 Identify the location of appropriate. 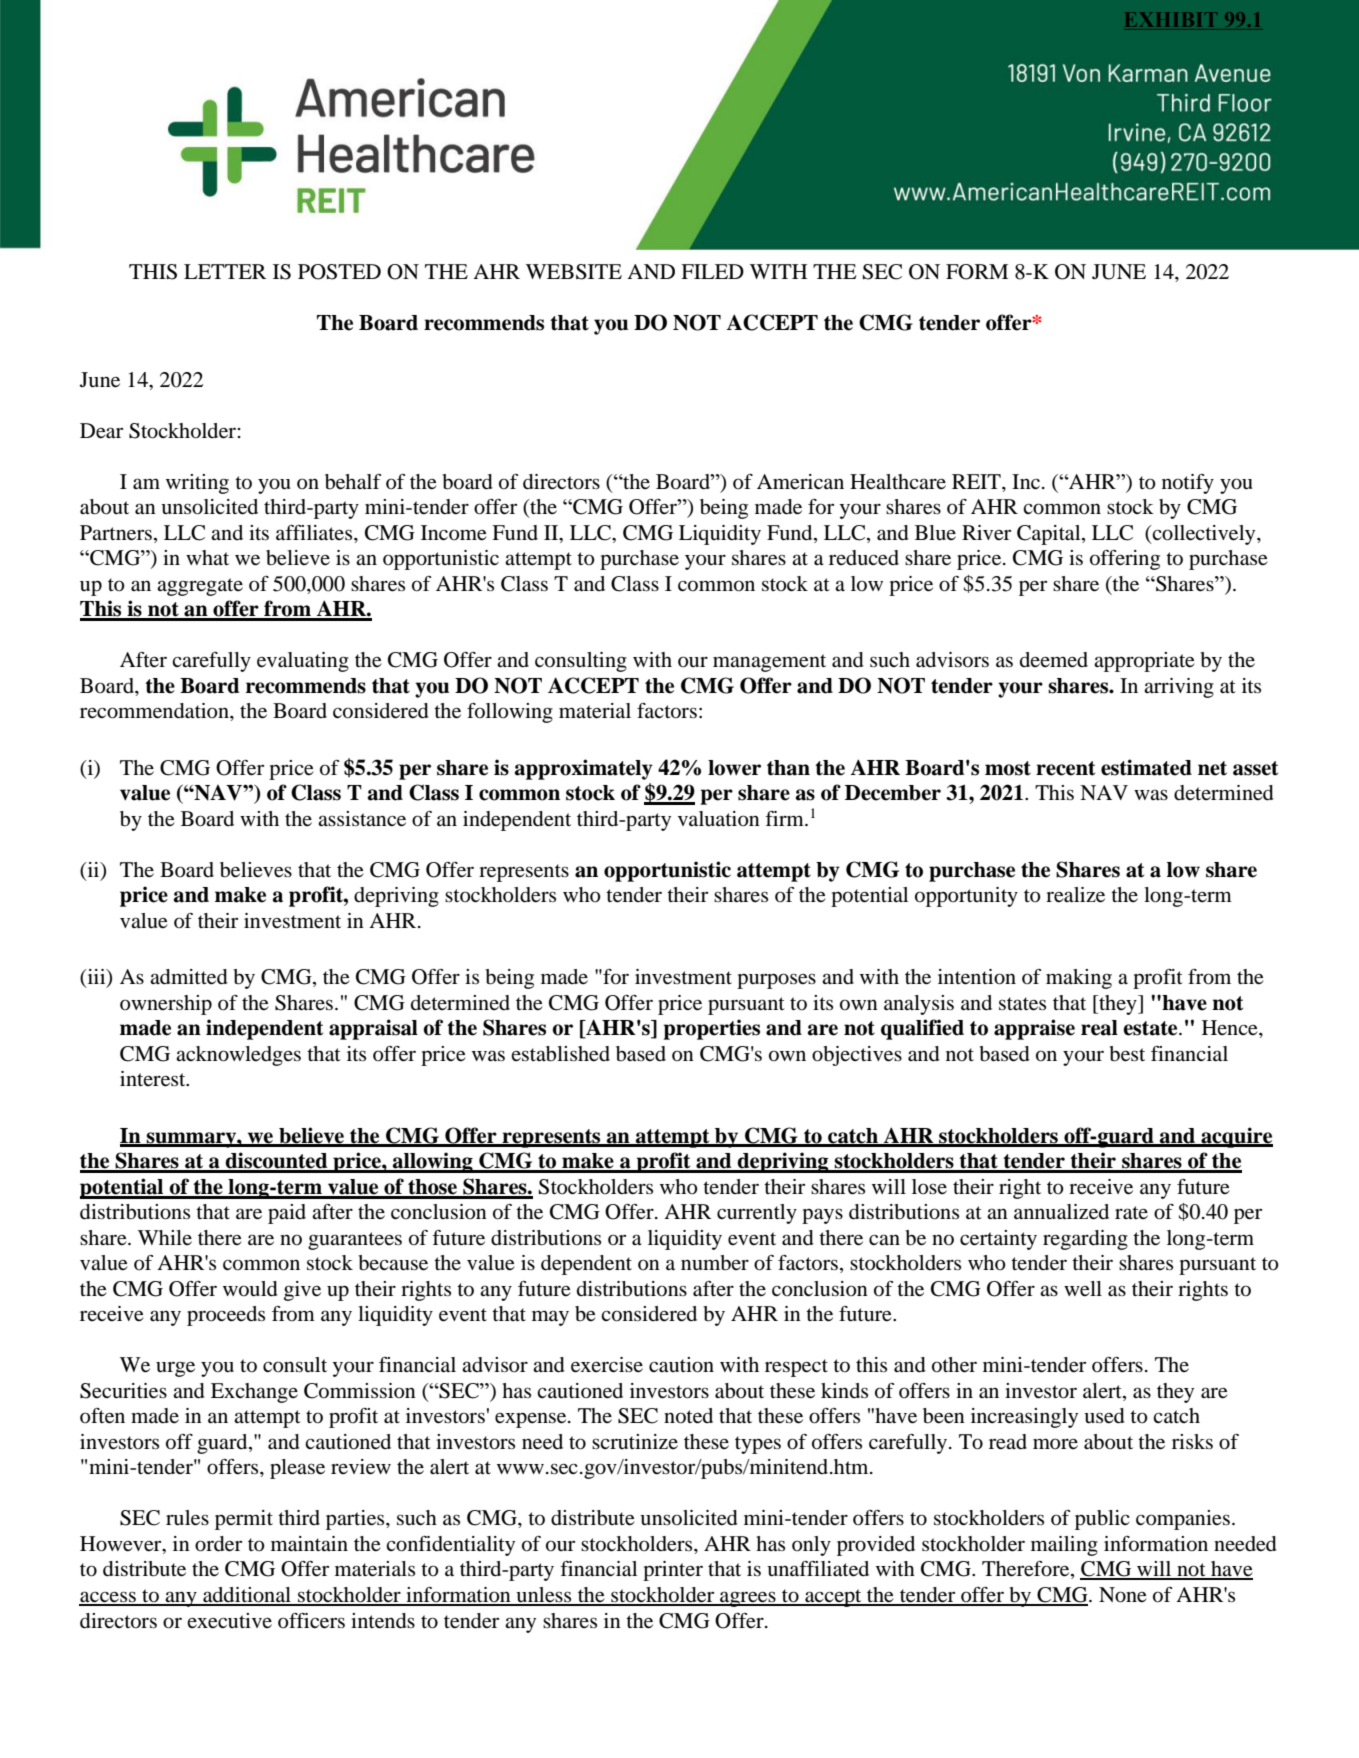
(1144, 662).
